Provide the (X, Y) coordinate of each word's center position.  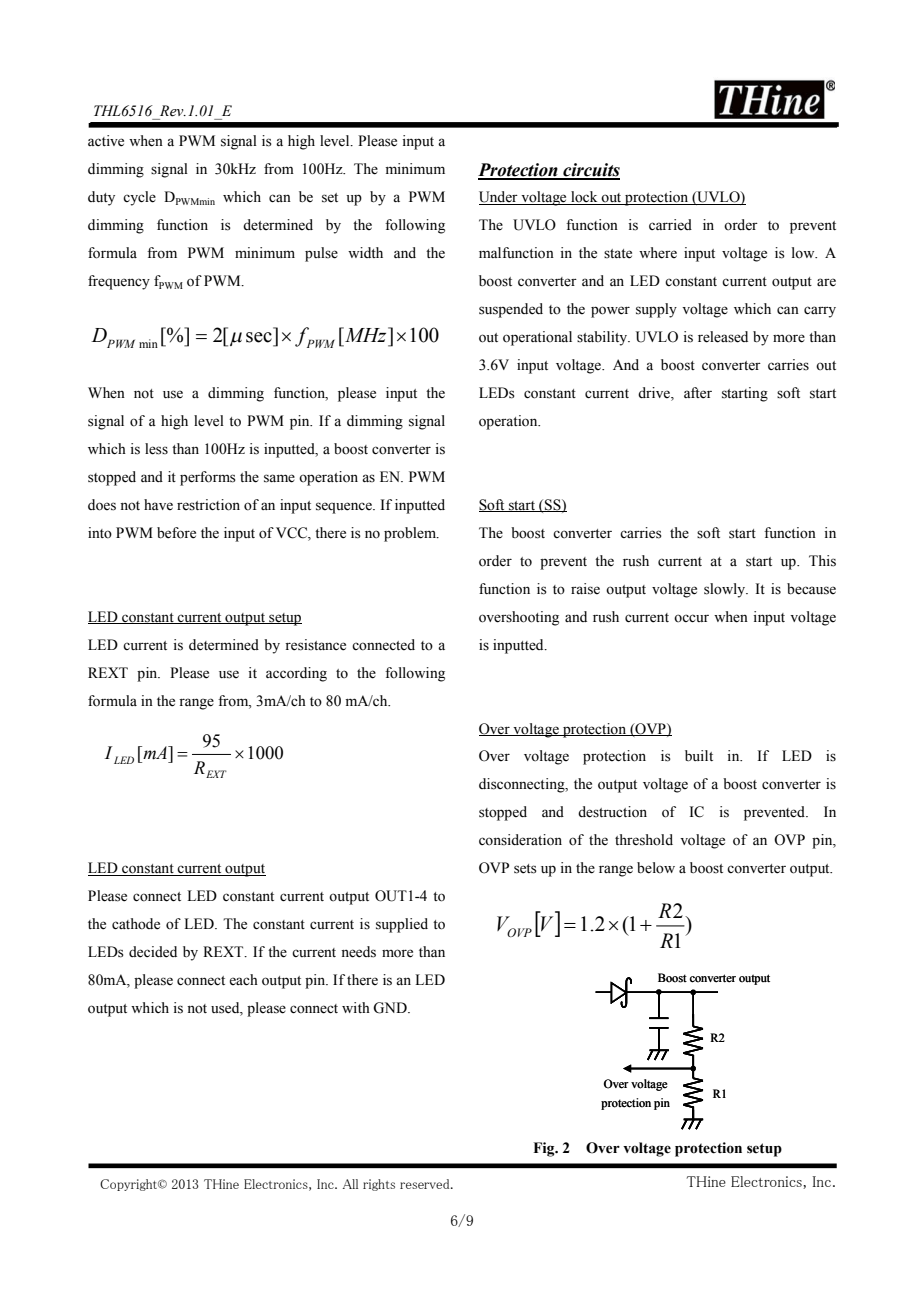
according (296, 674)
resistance (315, 645)
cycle (139, 198)
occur (691, 618)
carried (670, 225)
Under (499, 198)
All (350, 1184)
